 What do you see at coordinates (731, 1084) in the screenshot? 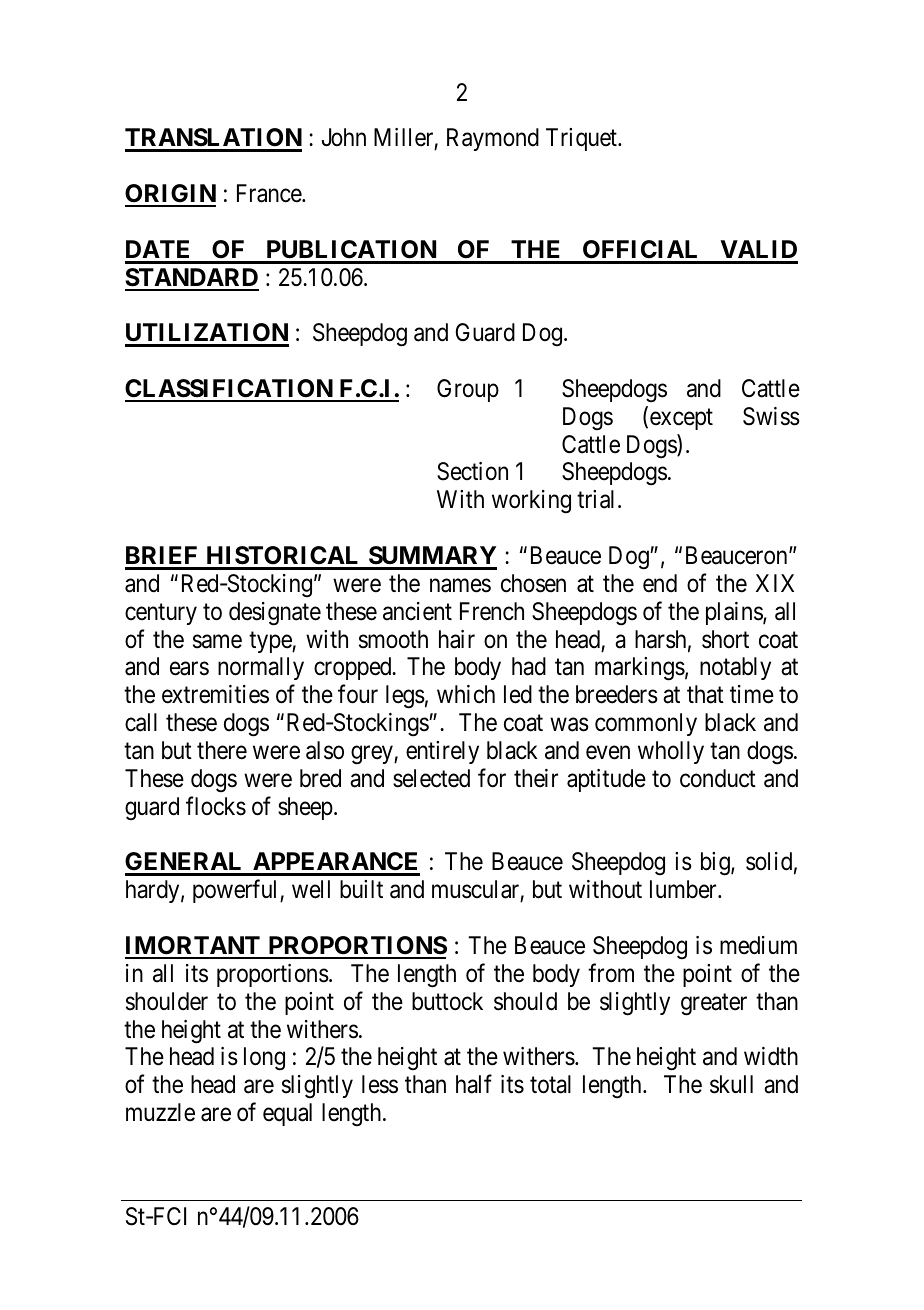
I see `skull` at bounding box center [731, 1084].
